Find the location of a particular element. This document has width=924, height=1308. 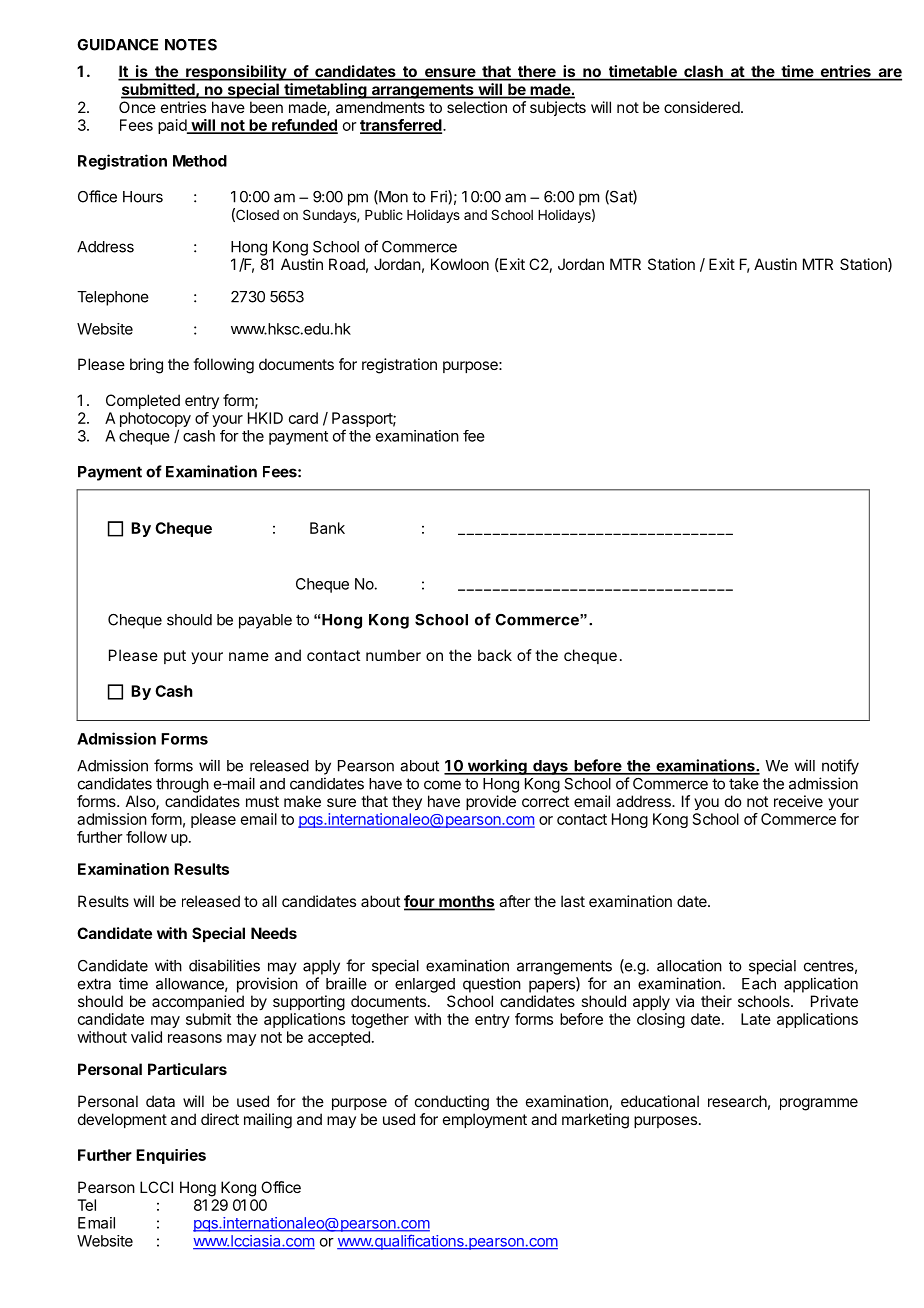

responsibility is located at coordinates (236, 73).
